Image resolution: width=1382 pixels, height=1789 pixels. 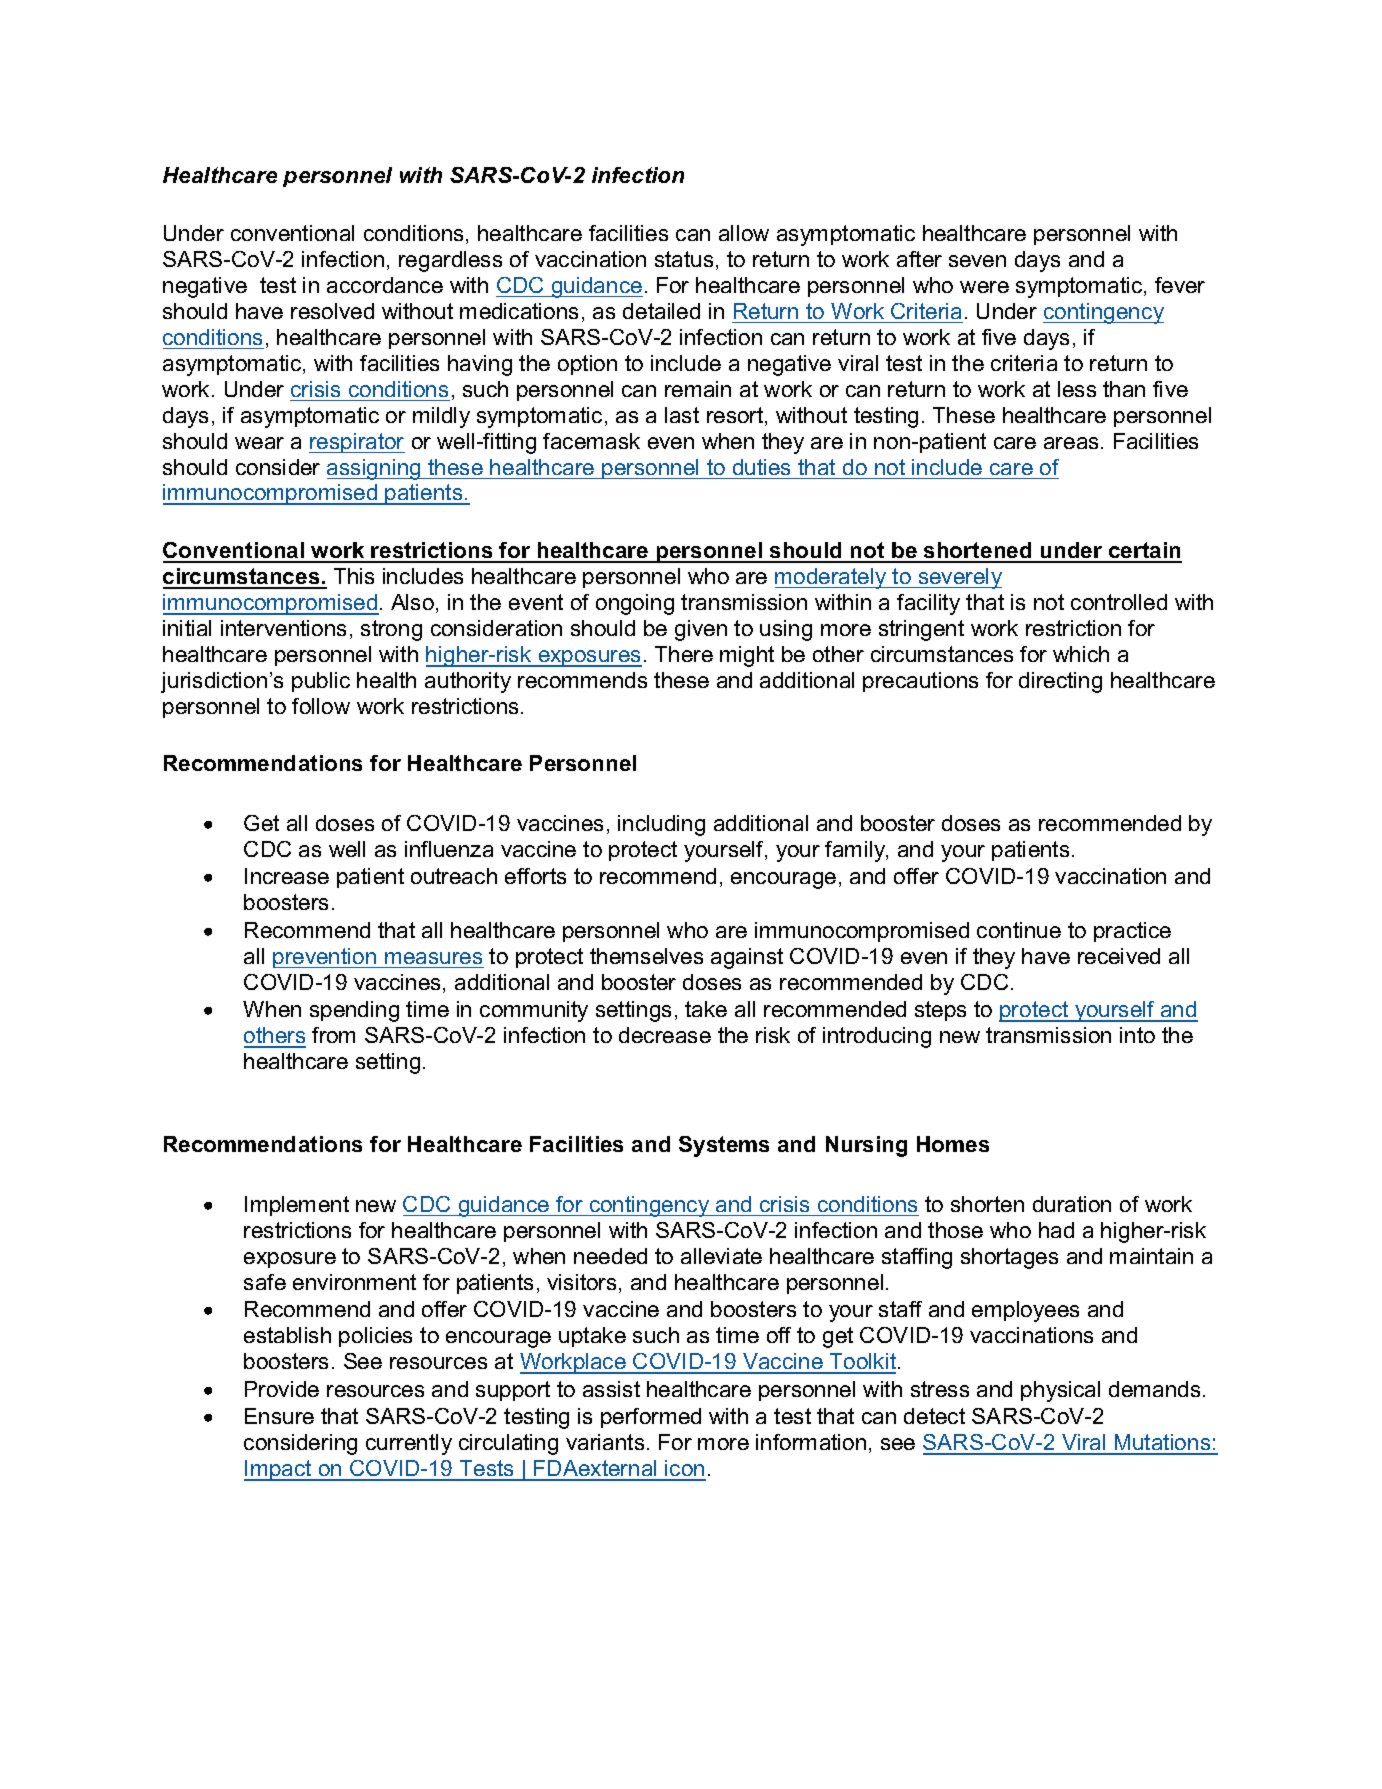 What do you see at coordinates (684, 654) in the screenshot?
I see `There` at bounding box center [684, 654].
